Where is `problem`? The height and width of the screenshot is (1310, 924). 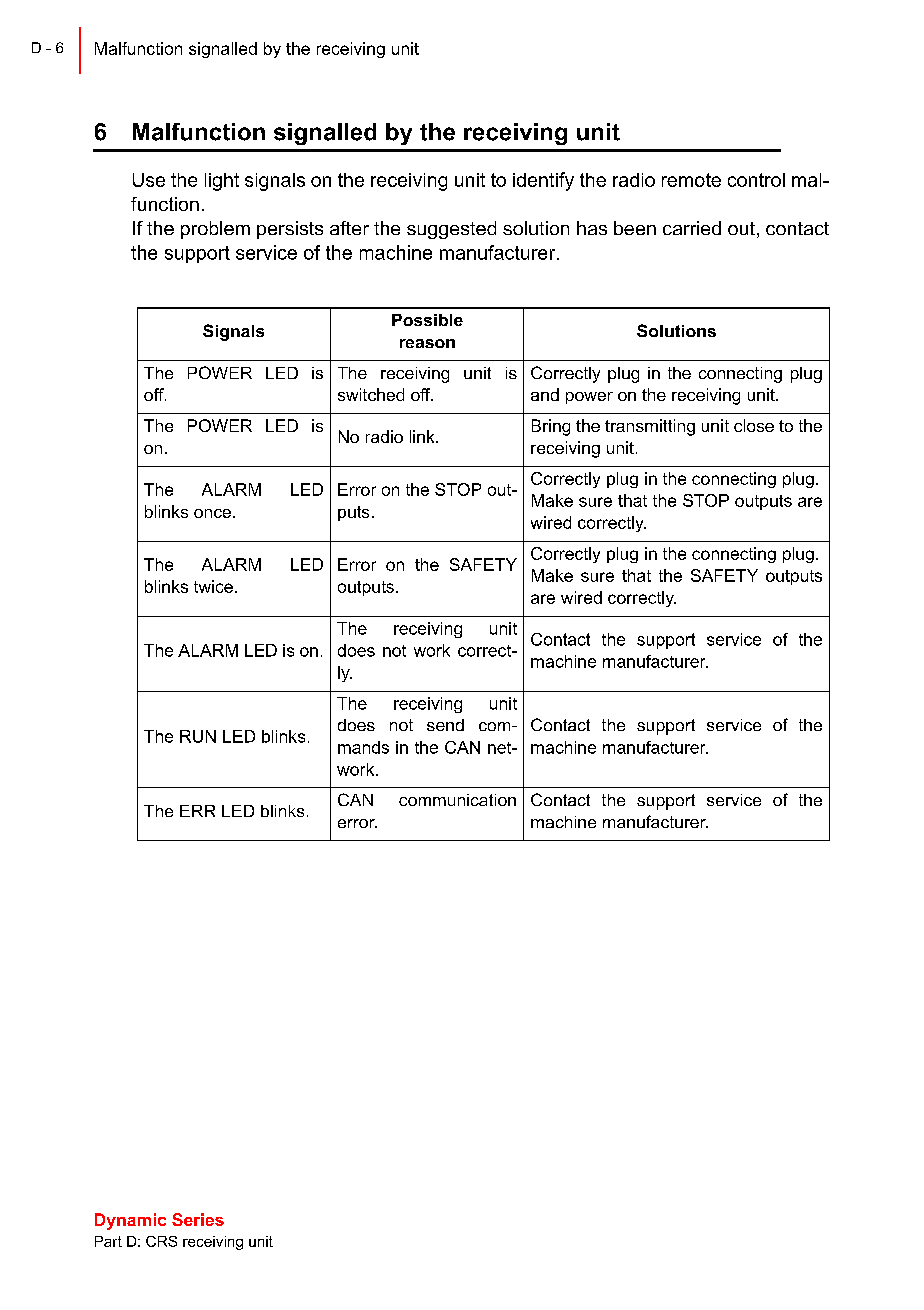 problem is located at coordinates (215, 230).
